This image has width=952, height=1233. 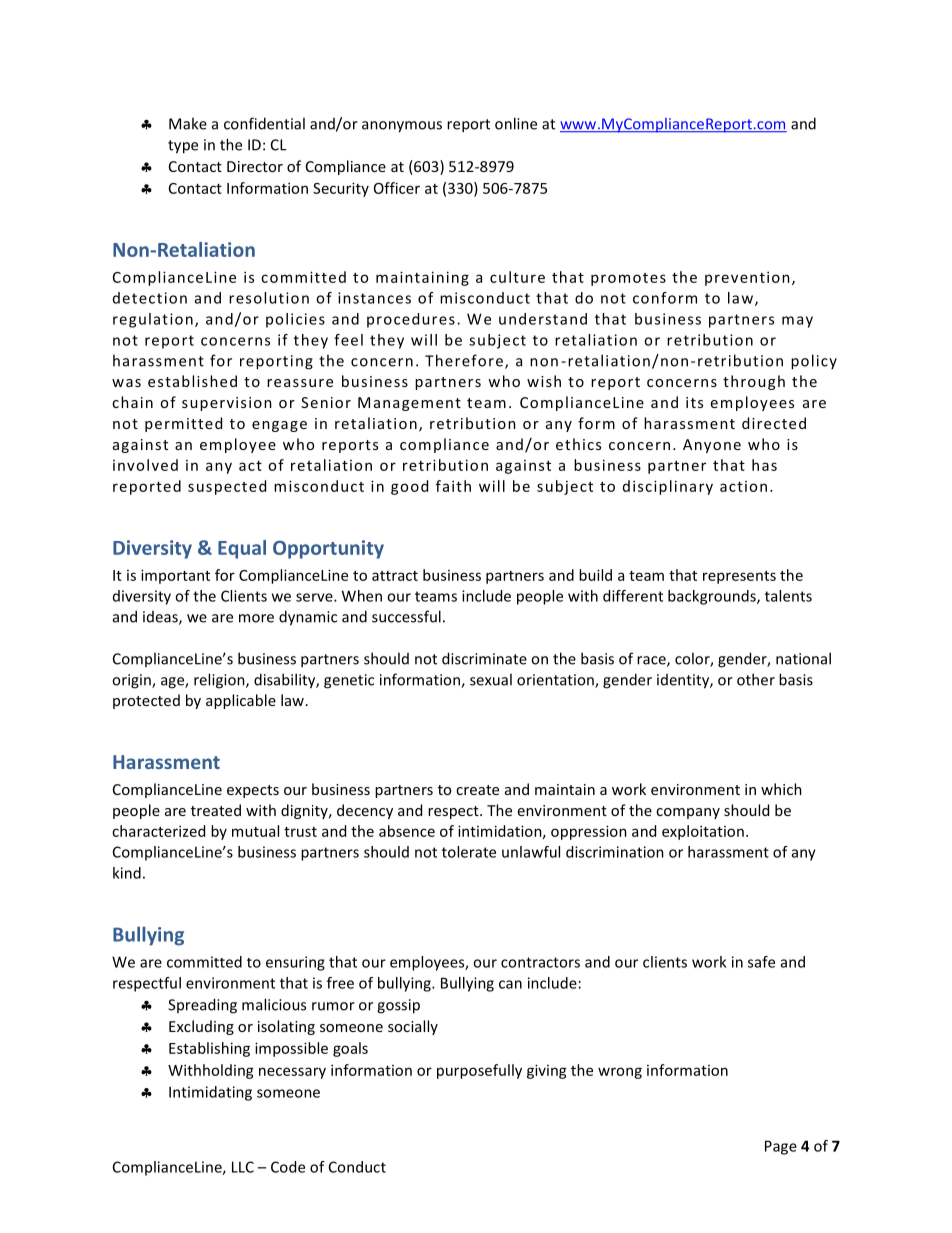 I want to click on suspected, so click(x=227, y=487).
